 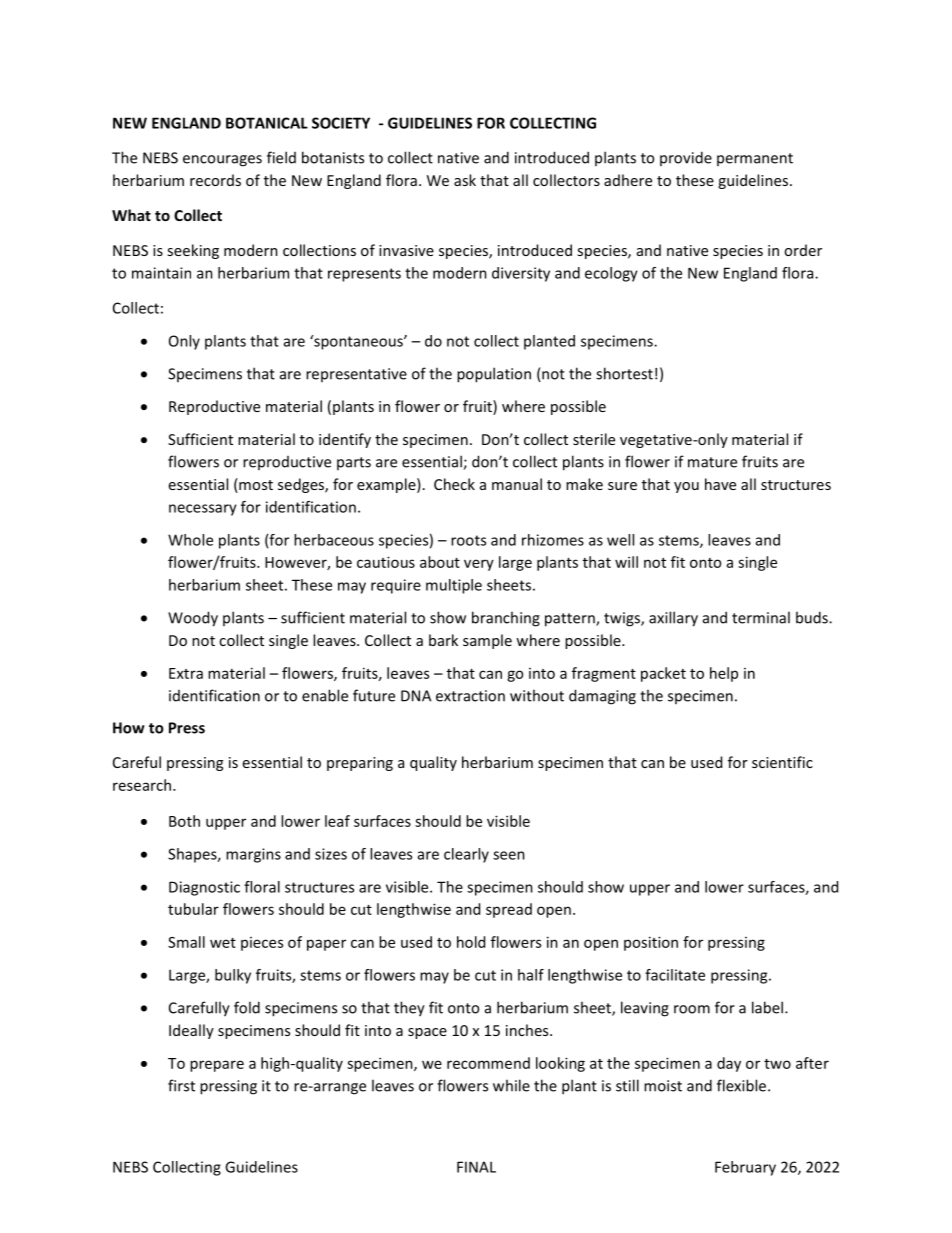 I want to click on ask, so click(x=465, y=180).
